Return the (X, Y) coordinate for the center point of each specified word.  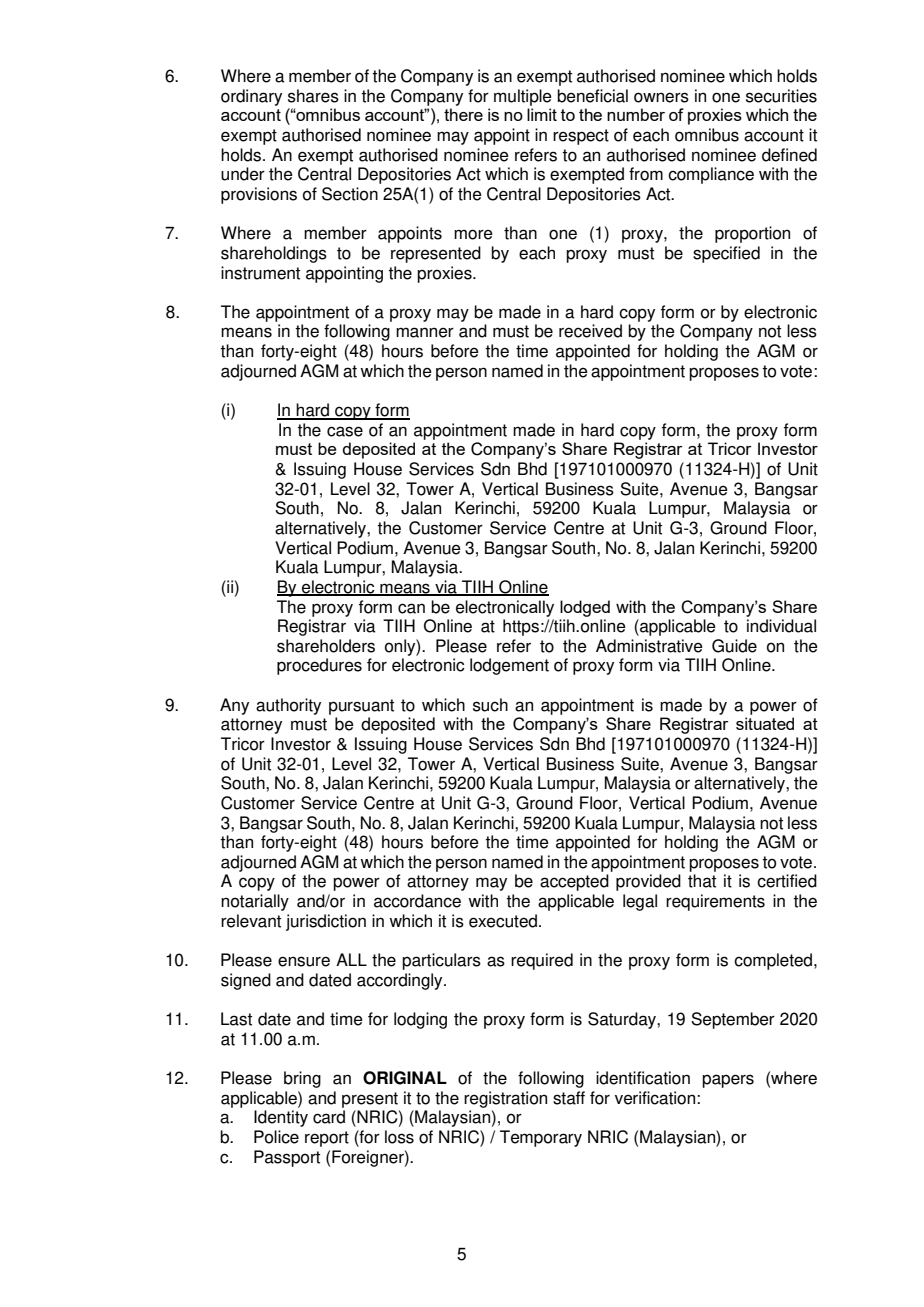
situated (765, 723)
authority (288, 706)
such (490, 705)
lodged (585, 608)
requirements (715, 902)
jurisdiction (326, 922)
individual (781, 626)
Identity (281, 1118)
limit (542, 114)
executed (504, 921)
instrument (260, 273)
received (590, 331)
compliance (711, 175)
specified (726, 254)
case (345, 431)
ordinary (251, 97)
